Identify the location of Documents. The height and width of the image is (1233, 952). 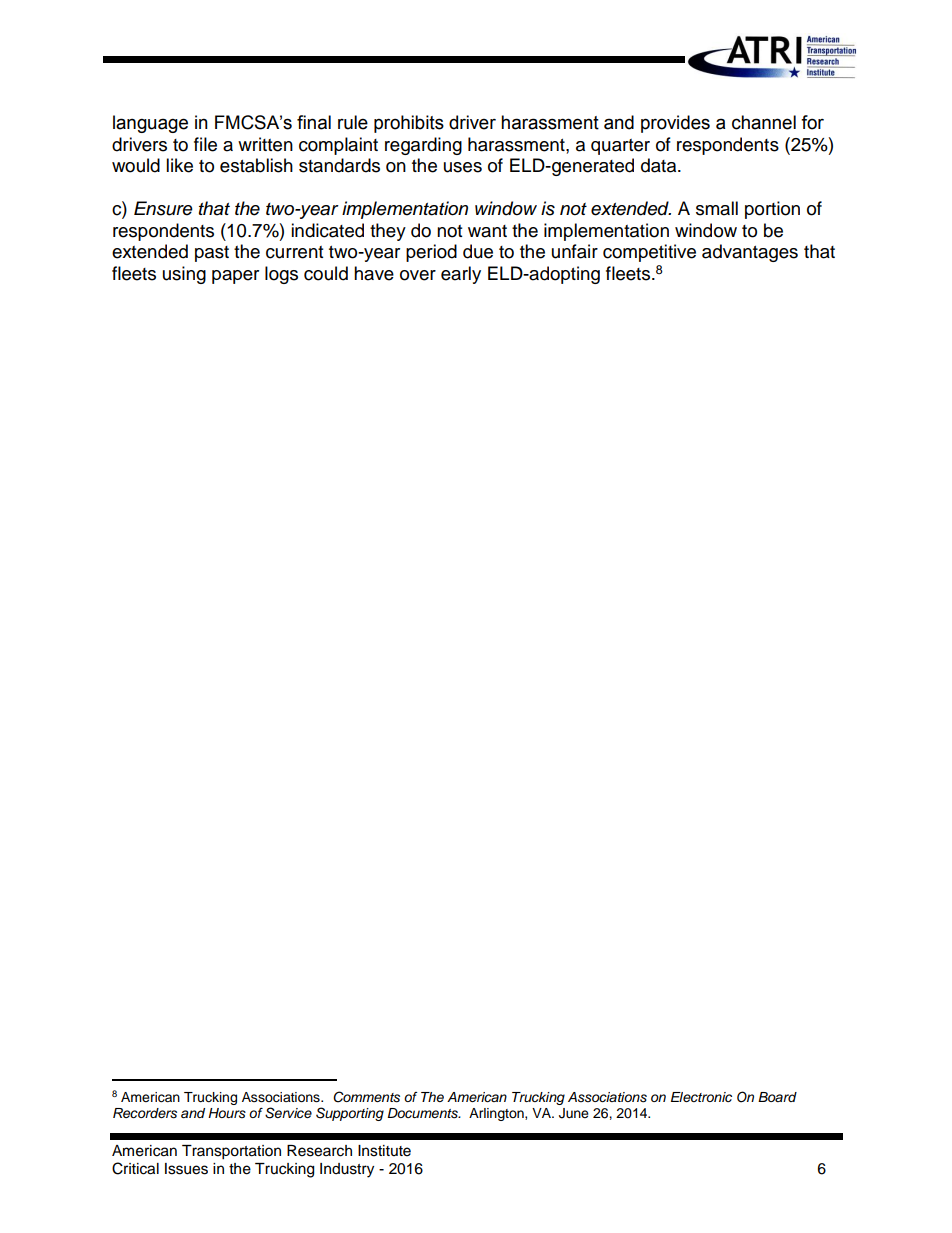
(423, 1113).
